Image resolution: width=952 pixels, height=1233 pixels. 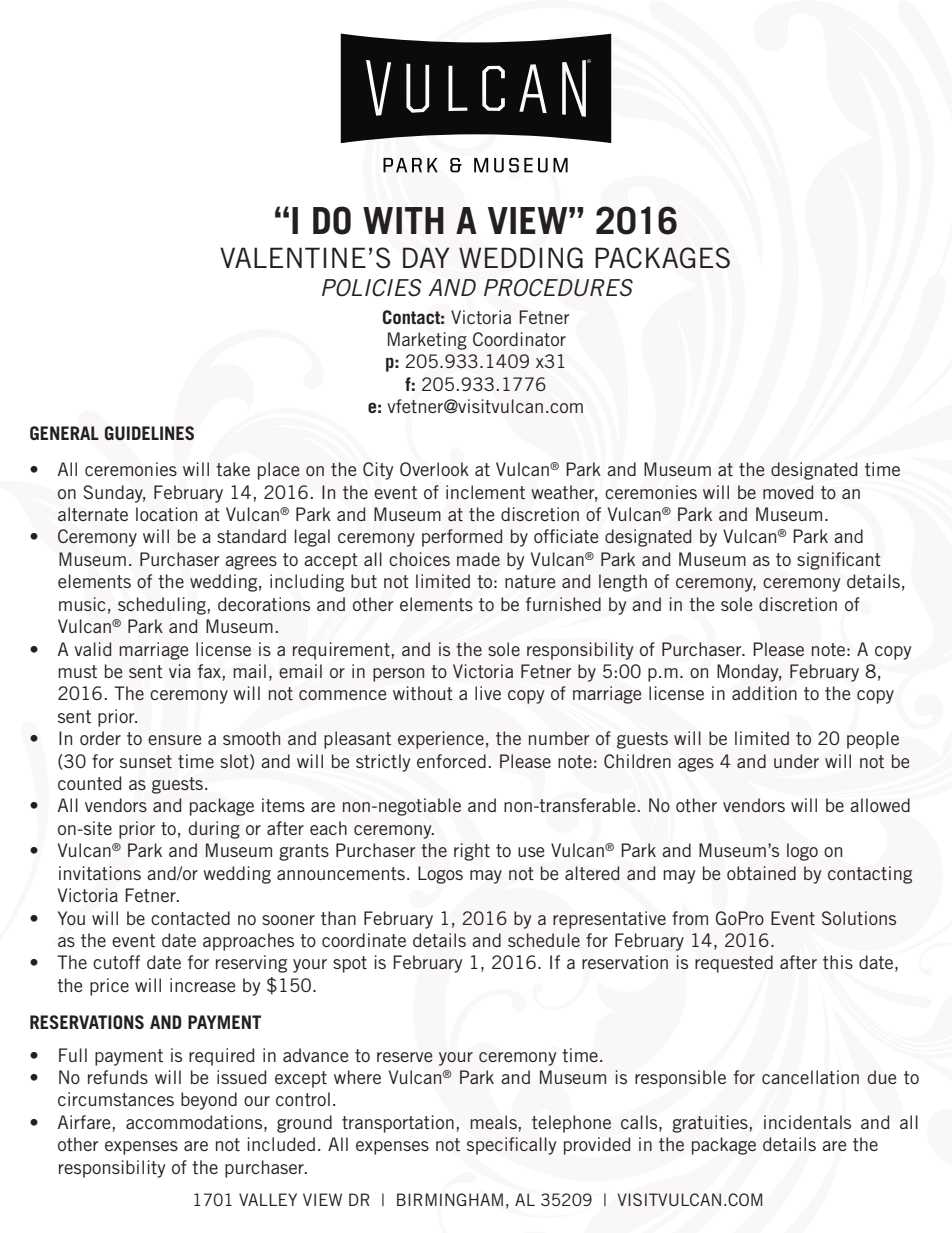 I want to click on BIRMINGHAM, so click(x=450, y=1199).
